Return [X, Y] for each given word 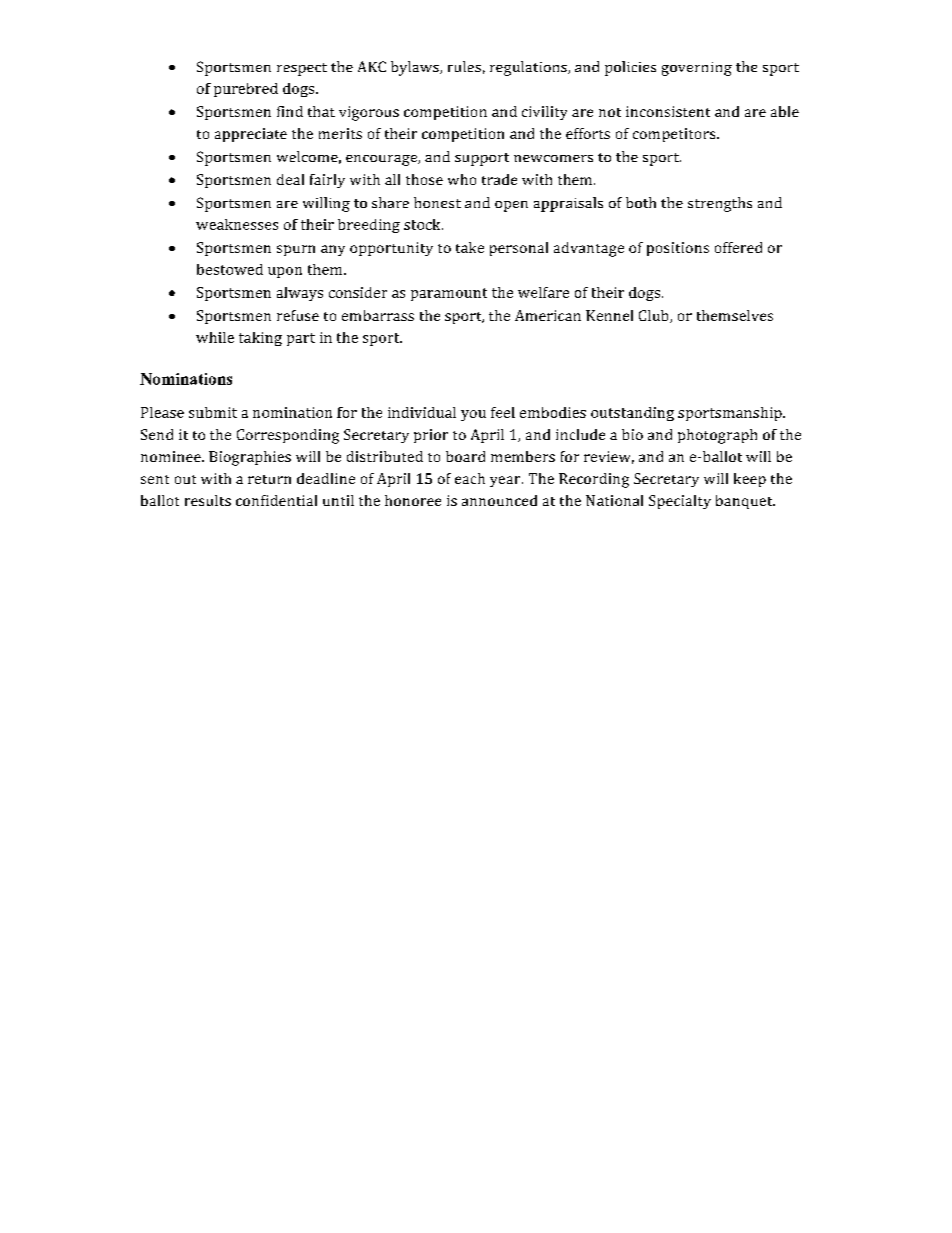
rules [464, 66]
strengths [720, 204]
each [470, 478]
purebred [246, 90]
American [548, 315]
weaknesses [237, 224]
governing [697, 69]
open [511, 206]
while [215, 337]
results [208, 500]
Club [655, 316]
